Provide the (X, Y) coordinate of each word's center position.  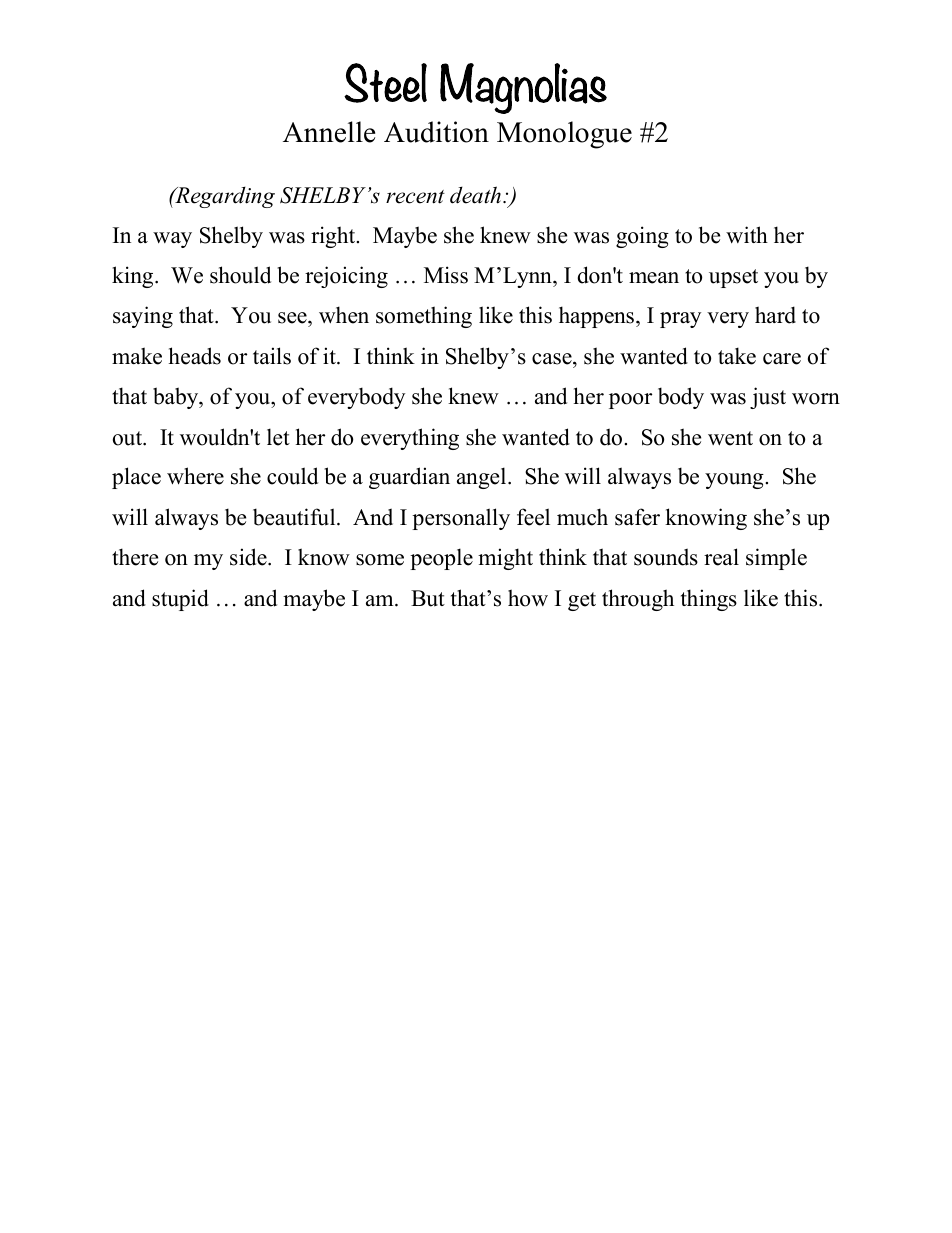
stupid (180, 600)
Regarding (224, 197)
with (747, 234)
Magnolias (523, 88)
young (735, 481)
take (737, 356)
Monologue (564, 135)
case (553, 359)
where (195, 476)
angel (483, 478)
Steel (385, 83)
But (428, 598)
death (475, 195)
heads (195, 356)
